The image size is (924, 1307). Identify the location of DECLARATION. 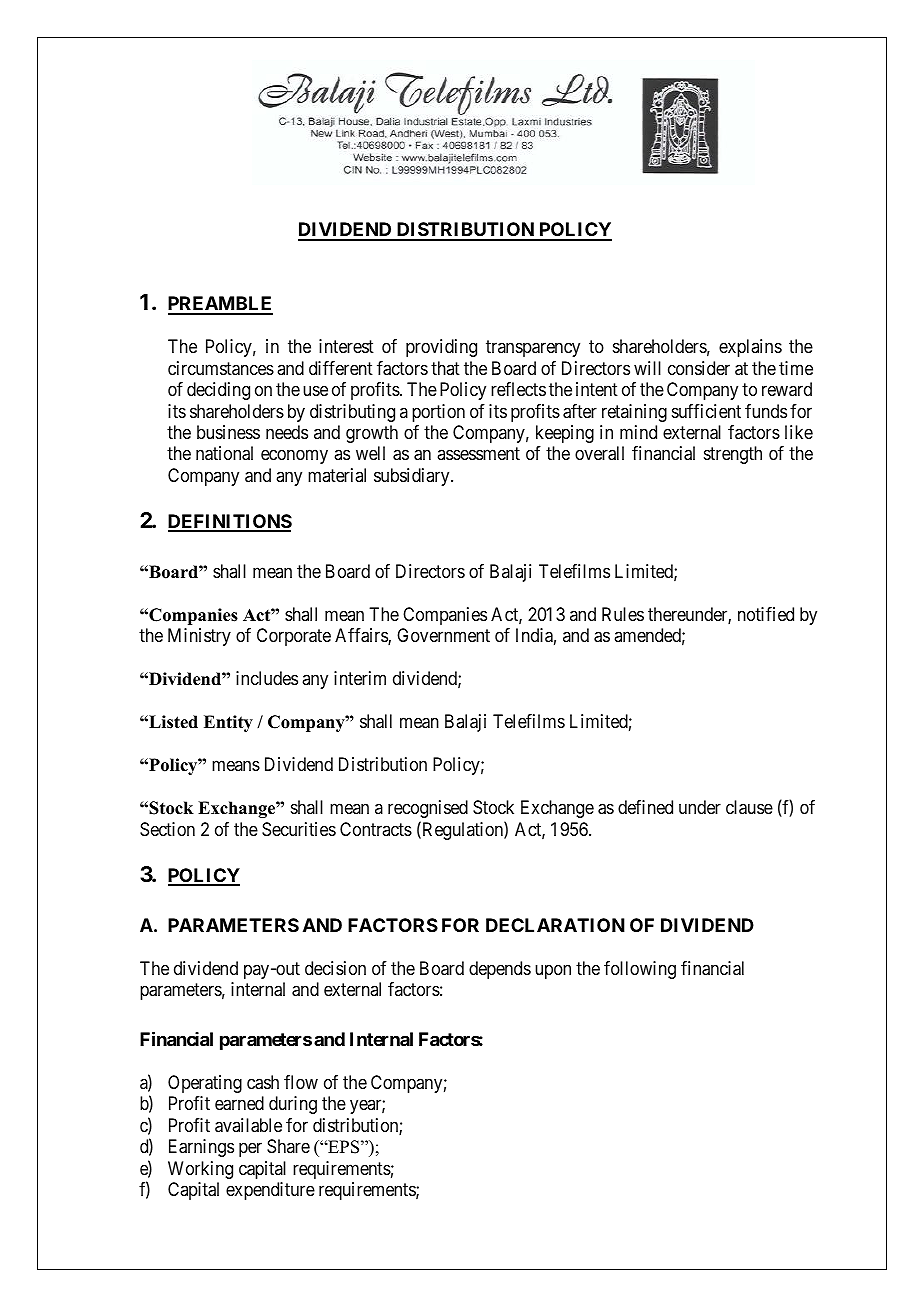
(555, 925).
